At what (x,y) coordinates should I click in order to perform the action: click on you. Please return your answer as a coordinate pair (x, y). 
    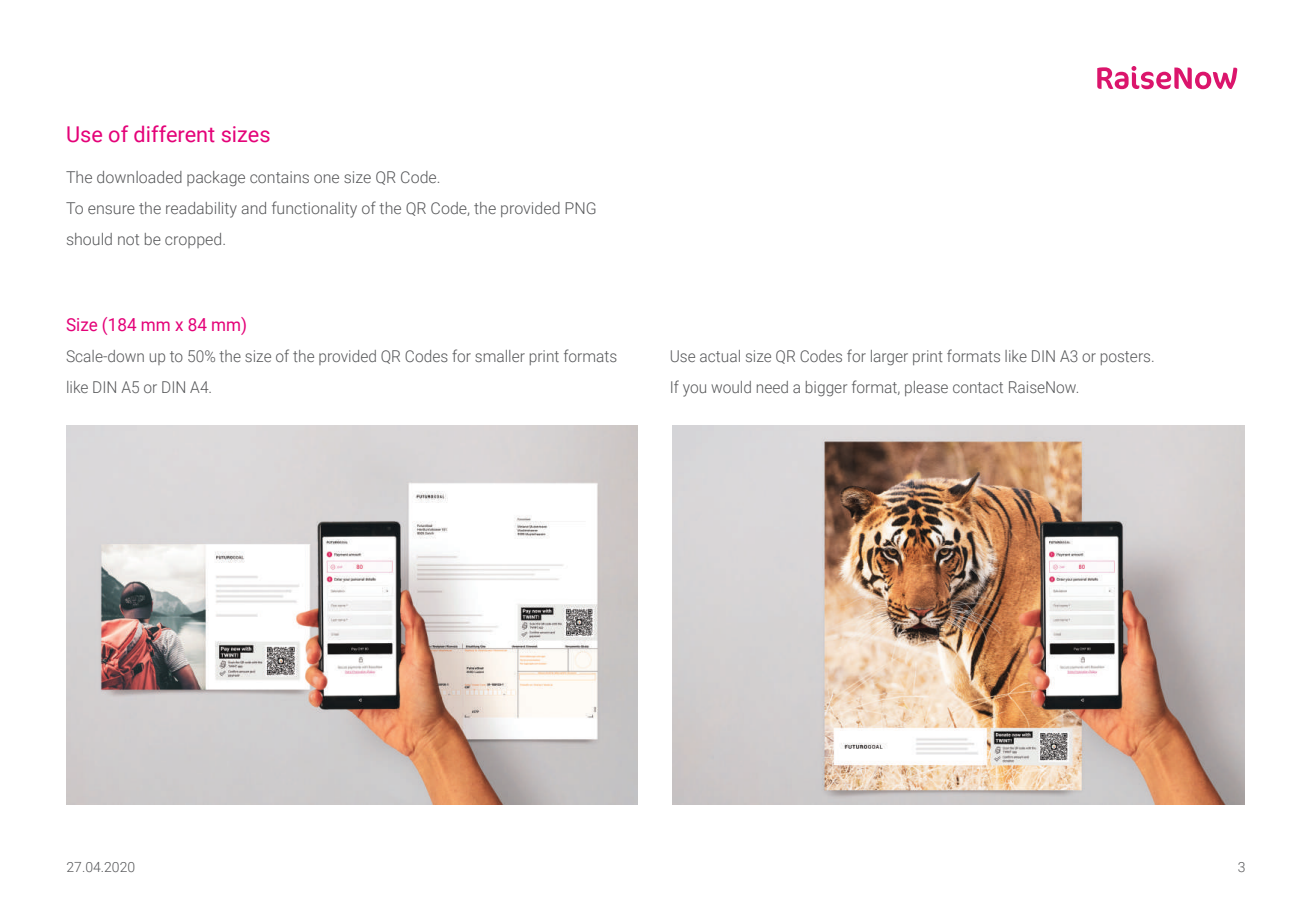
    Looking at the image, I should click on (694, 390).
